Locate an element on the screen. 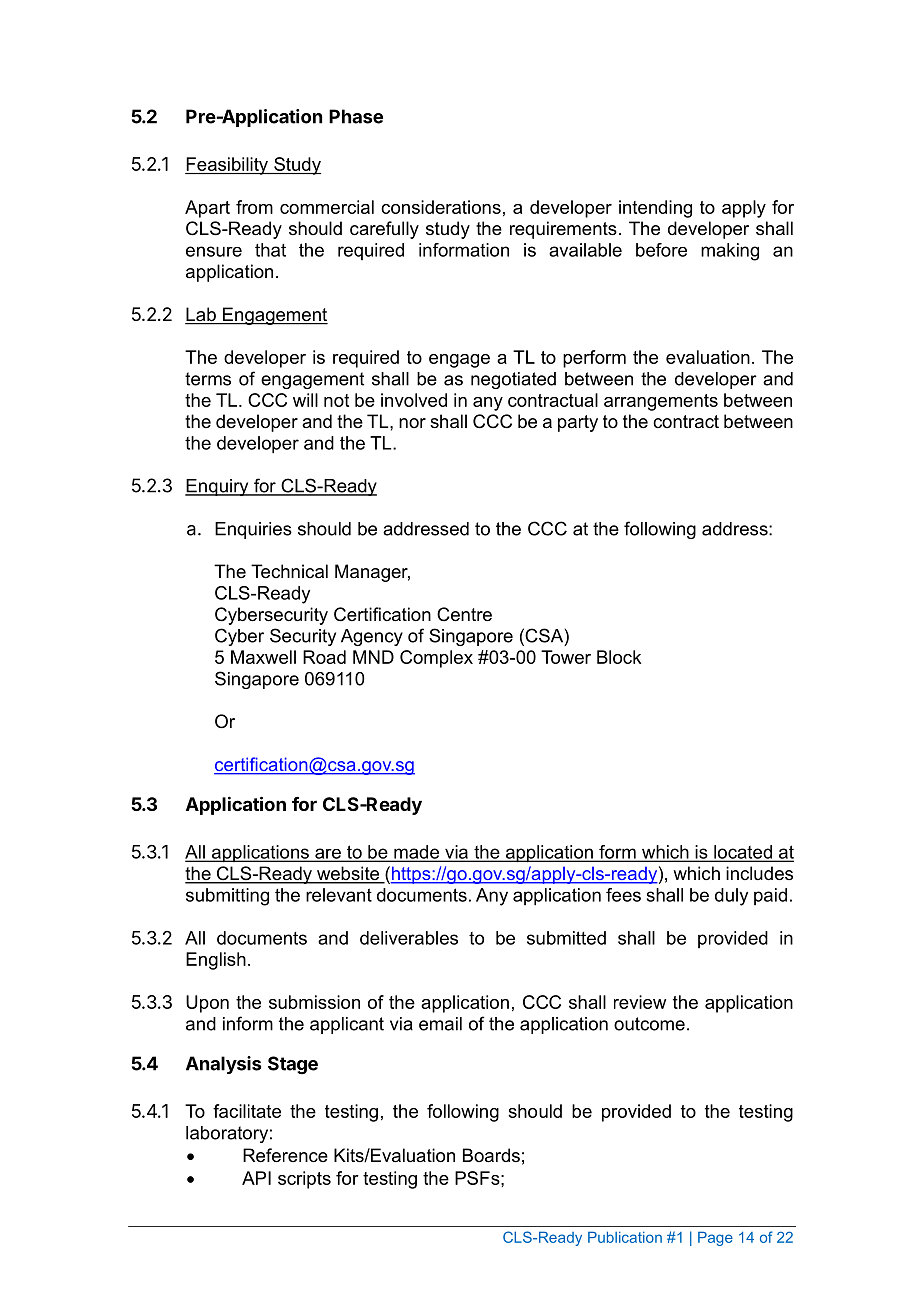 This screenshot has height=1308, width=924. considerations is located at coordinates (441, 207).
